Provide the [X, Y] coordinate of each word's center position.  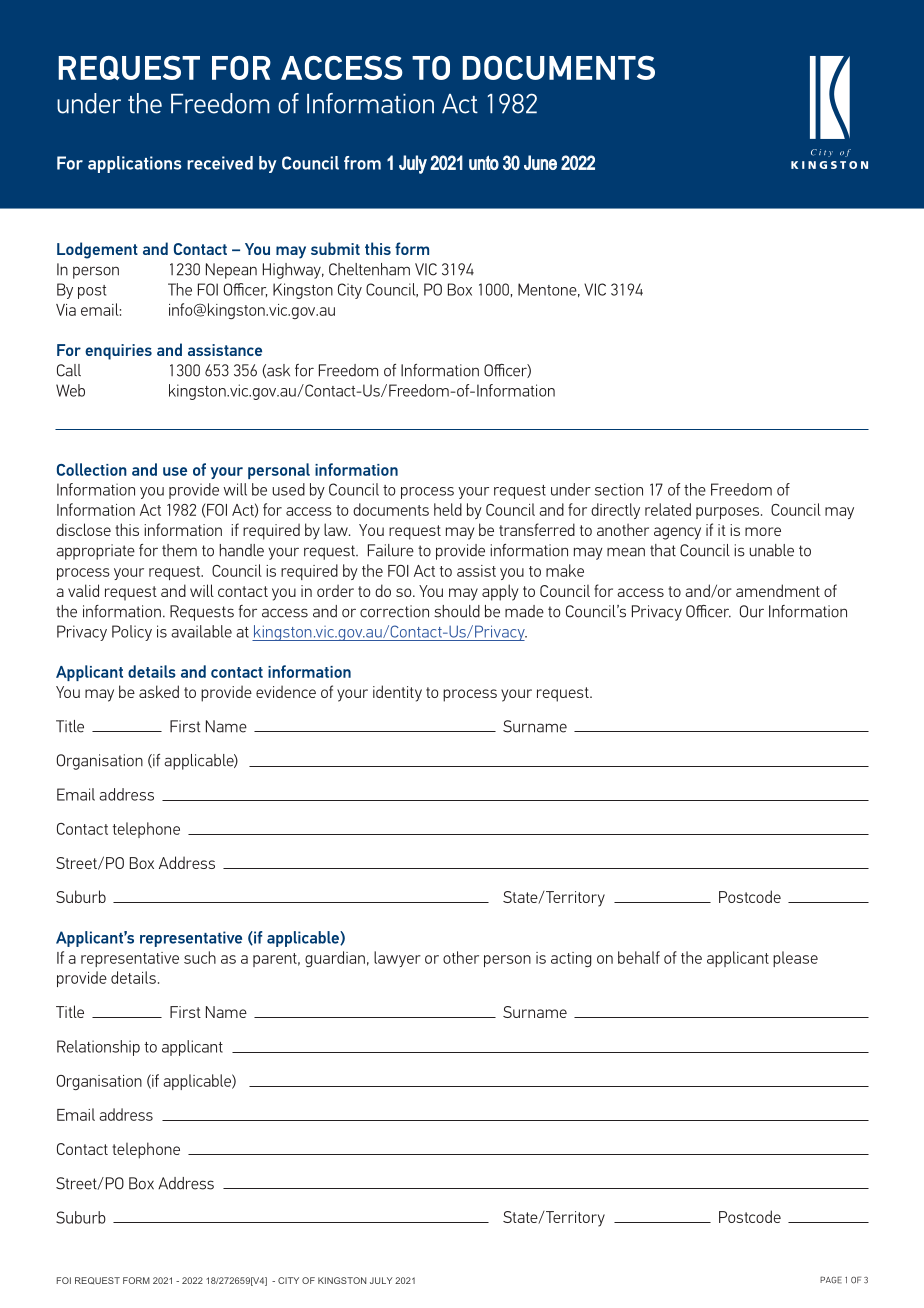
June [540, 162]
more [763, 531]
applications [135, 164]
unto [484, 162]
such [200, 957]
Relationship [98, 1048]
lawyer [397, 959]
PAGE [831, 1280]
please [795, 959]
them [179, 550]
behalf [639, 957]
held [448, 509]
